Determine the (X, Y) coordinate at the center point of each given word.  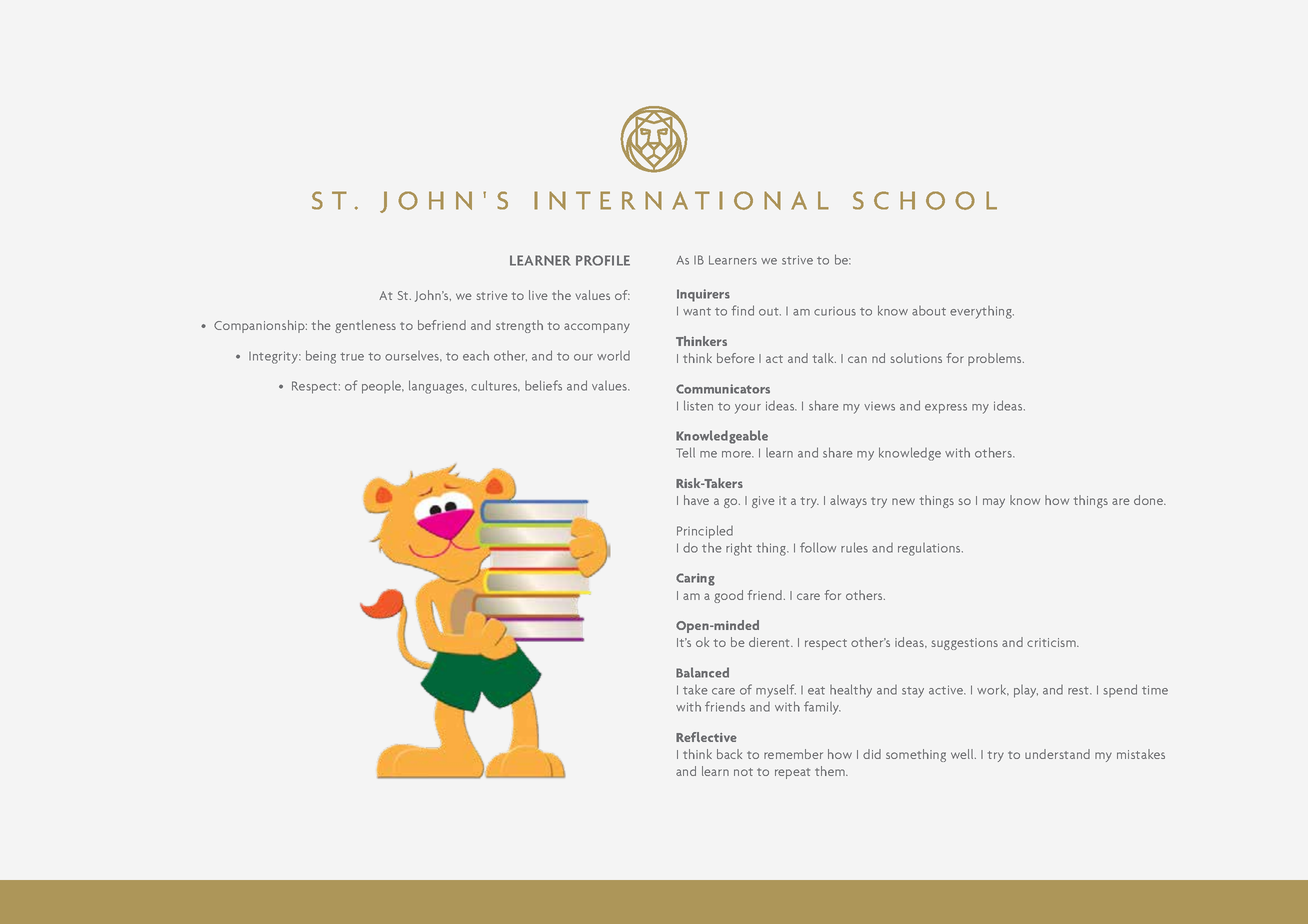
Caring (695, 579)
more (738, 454)
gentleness (365, 326)
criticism (1052, 642)
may (994, 503)
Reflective (706, 737)
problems (996, 359)
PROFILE (603, 260)
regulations (930, 549)
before (735, 358)
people (383, 387)
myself (776, 691)
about (929, 311)
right (739, 549)
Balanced (702, 672)
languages (438, 387)
